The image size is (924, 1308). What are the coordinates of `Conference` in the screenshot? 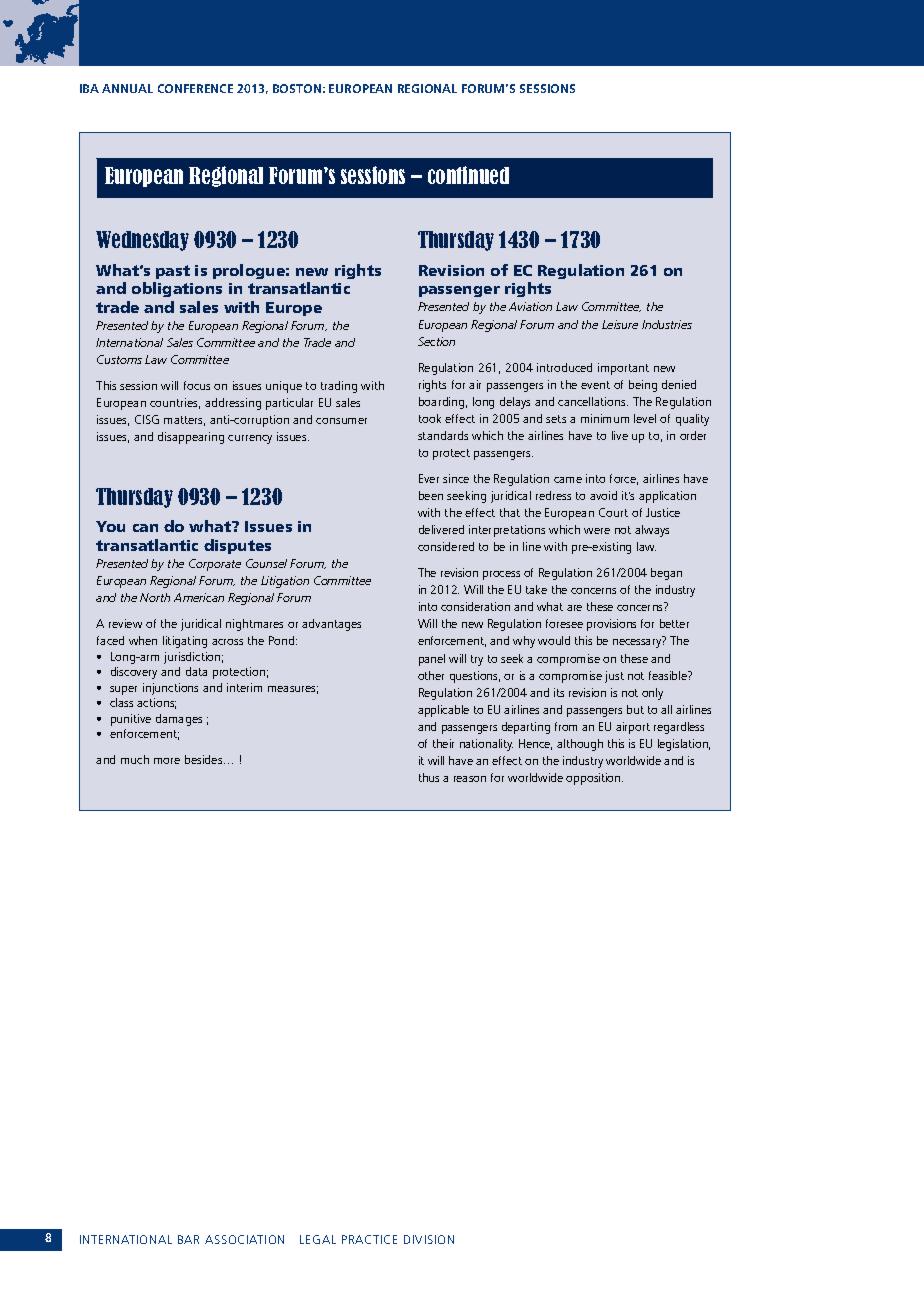 It's located at (195, 88).
